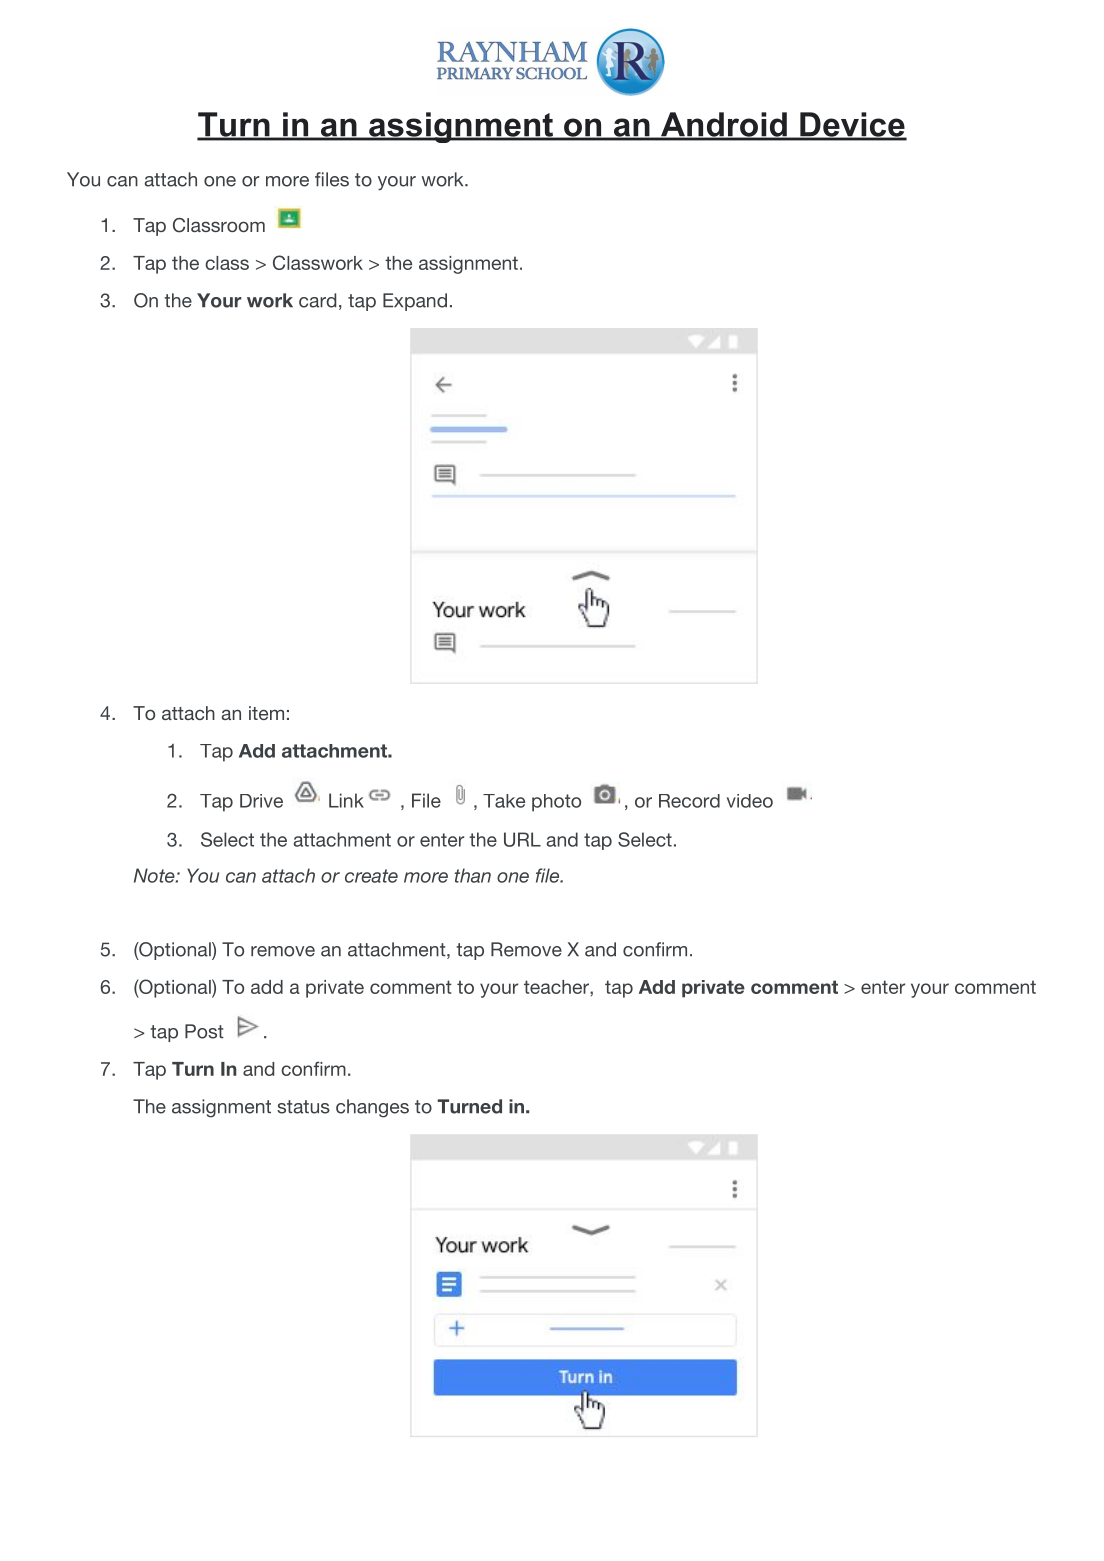 This image has height=1561, width=1104. What do you see at coordinates (750, 801) in the image?
I see `video` at bounding box center [750, 801].
